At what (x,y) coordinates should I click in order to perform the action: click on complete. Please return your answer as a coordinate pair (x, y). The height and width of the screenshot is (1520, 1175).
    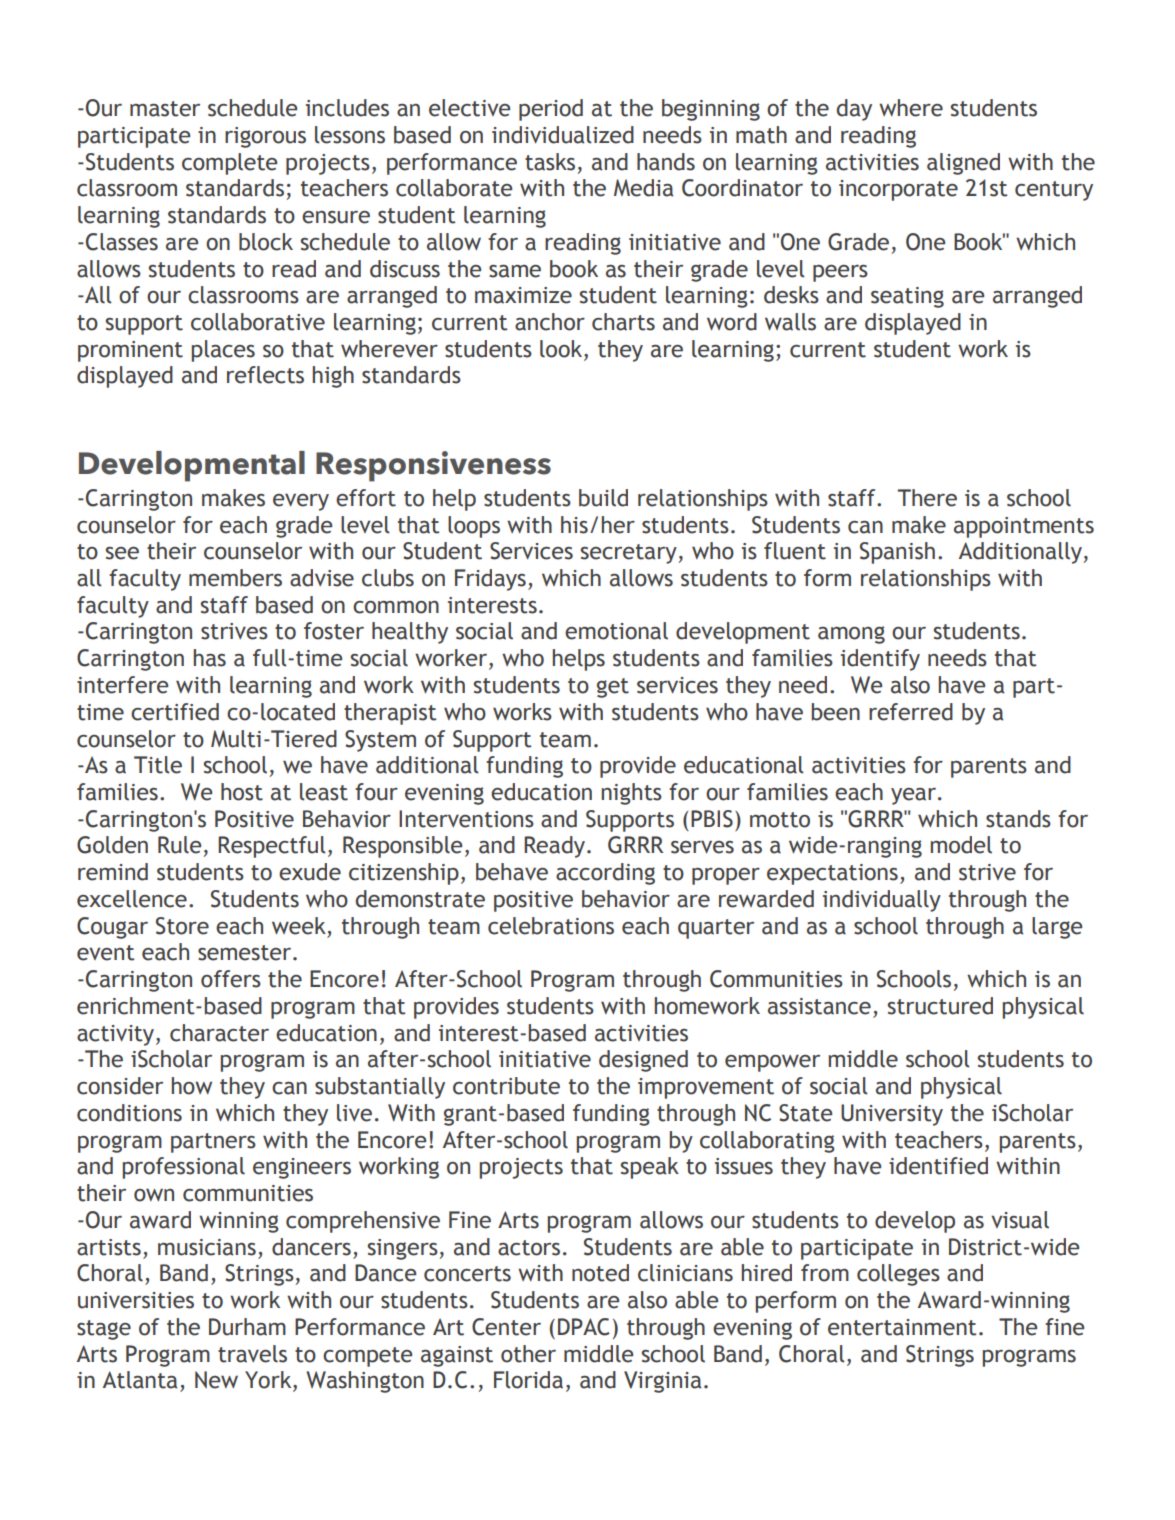
    Looking at the image, I should click on (229, 164).
